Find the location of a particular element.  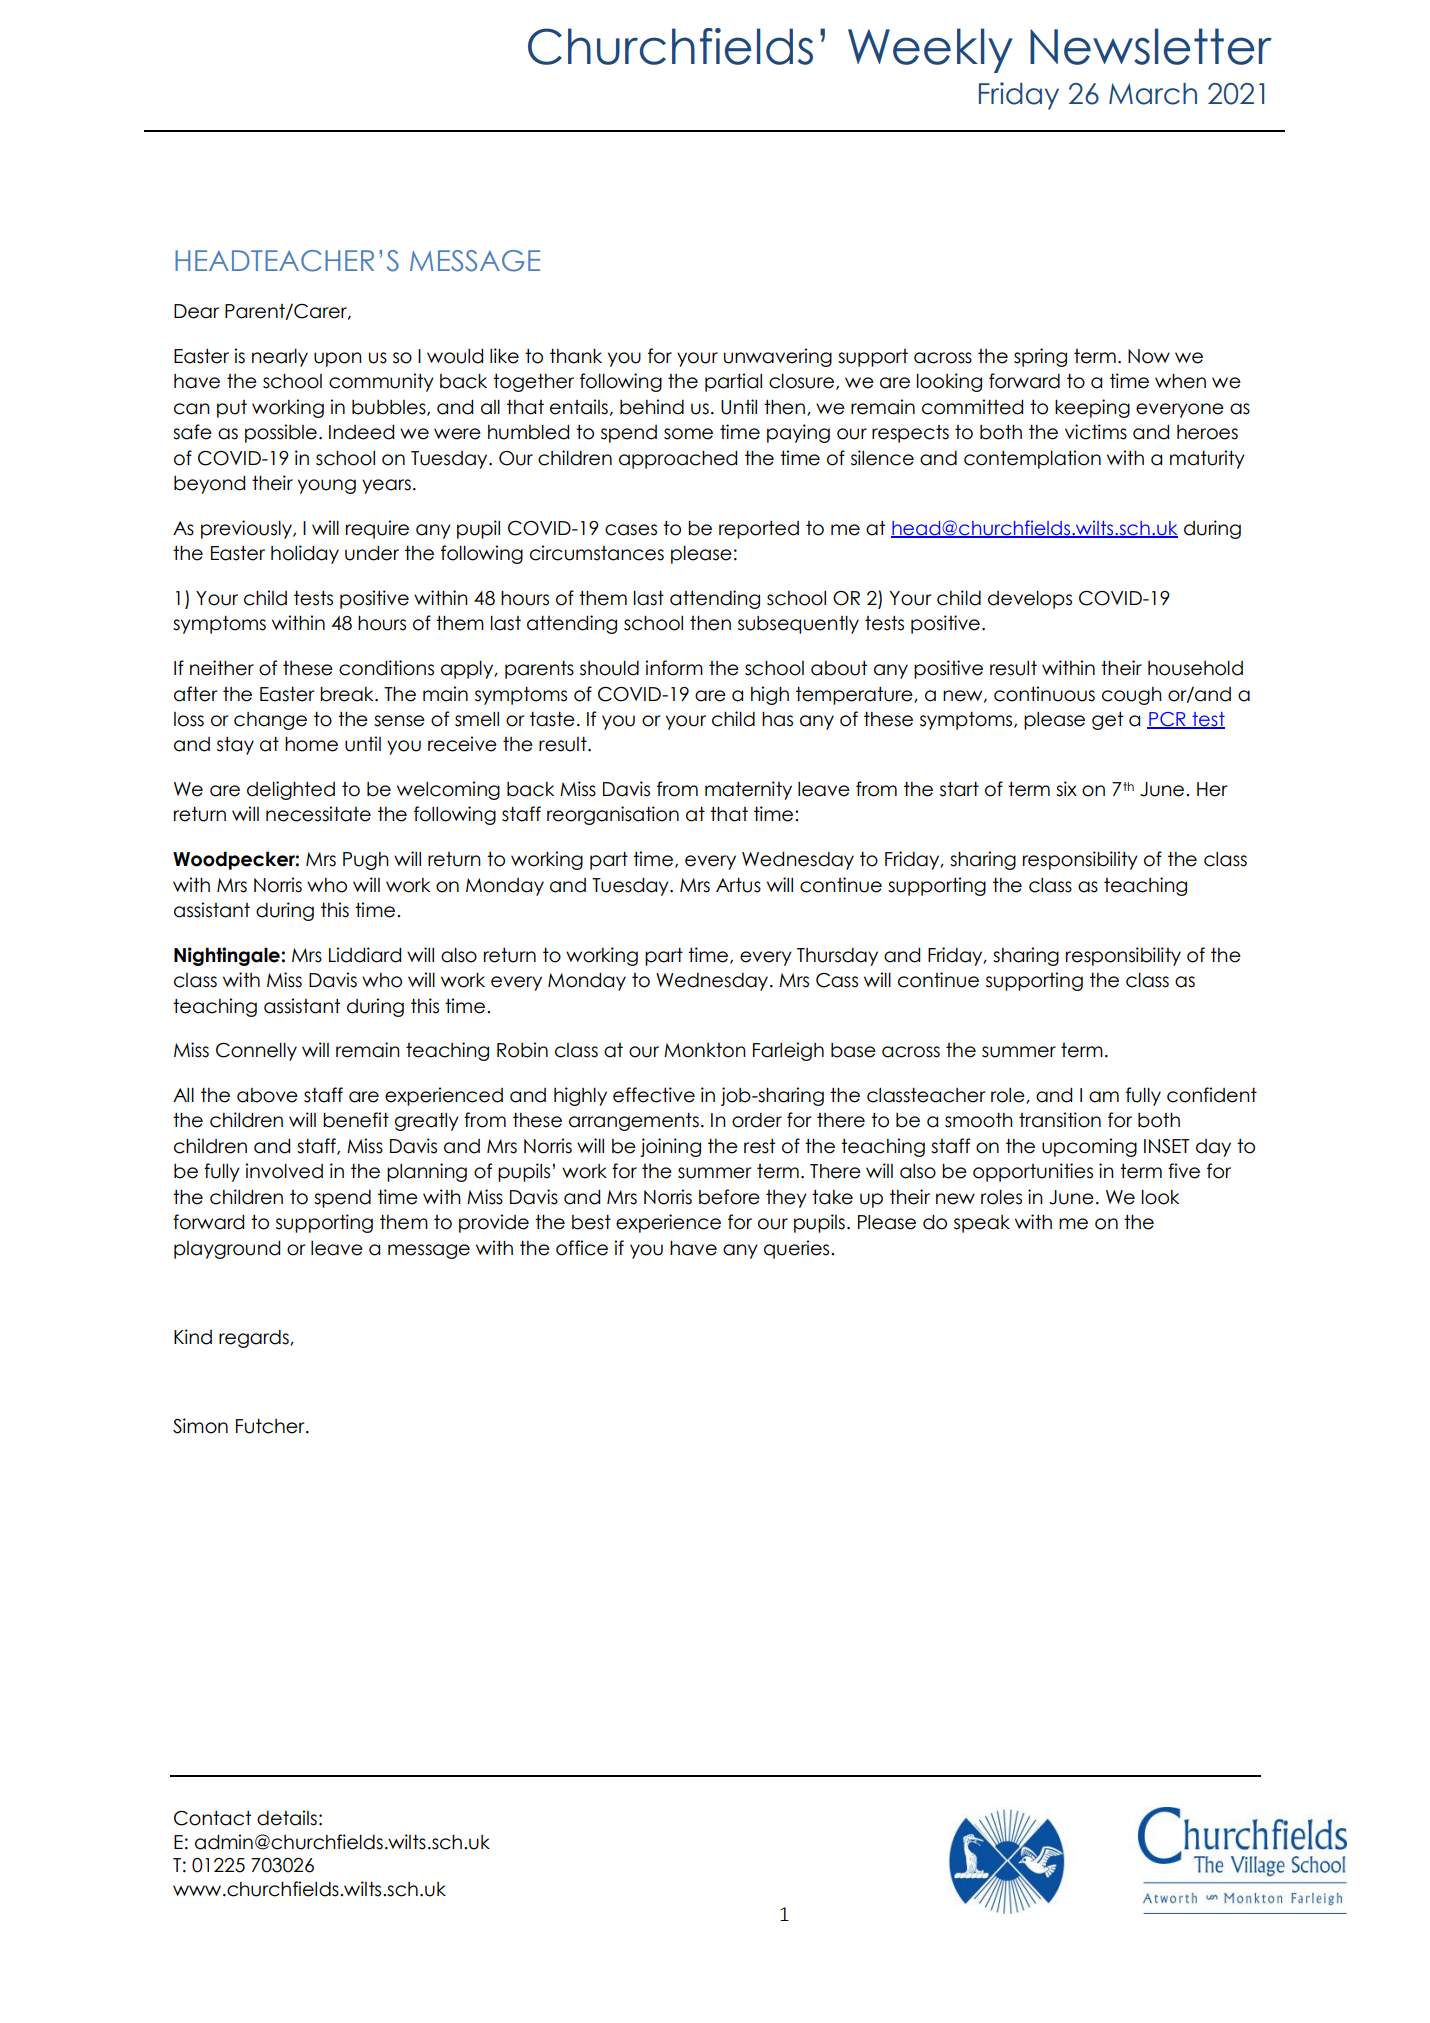

March is located at coordinates (1153, 94).
